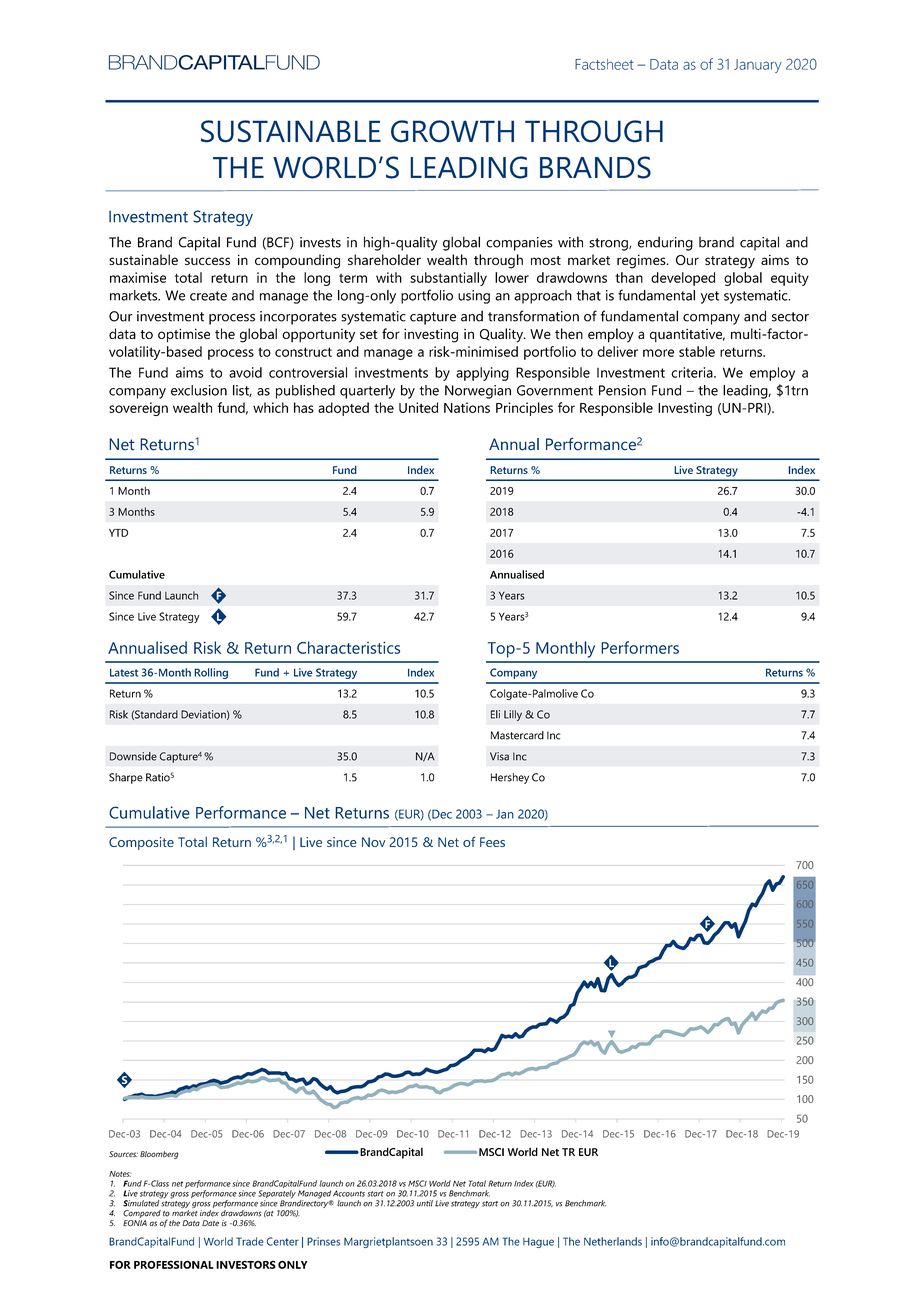 Image resolution: width=924 pixels, height=1308 pixels. What do you see at coordinates (478, 392) in the screenshot?
I see `Norwegian` at bounding box center [478, 392].
